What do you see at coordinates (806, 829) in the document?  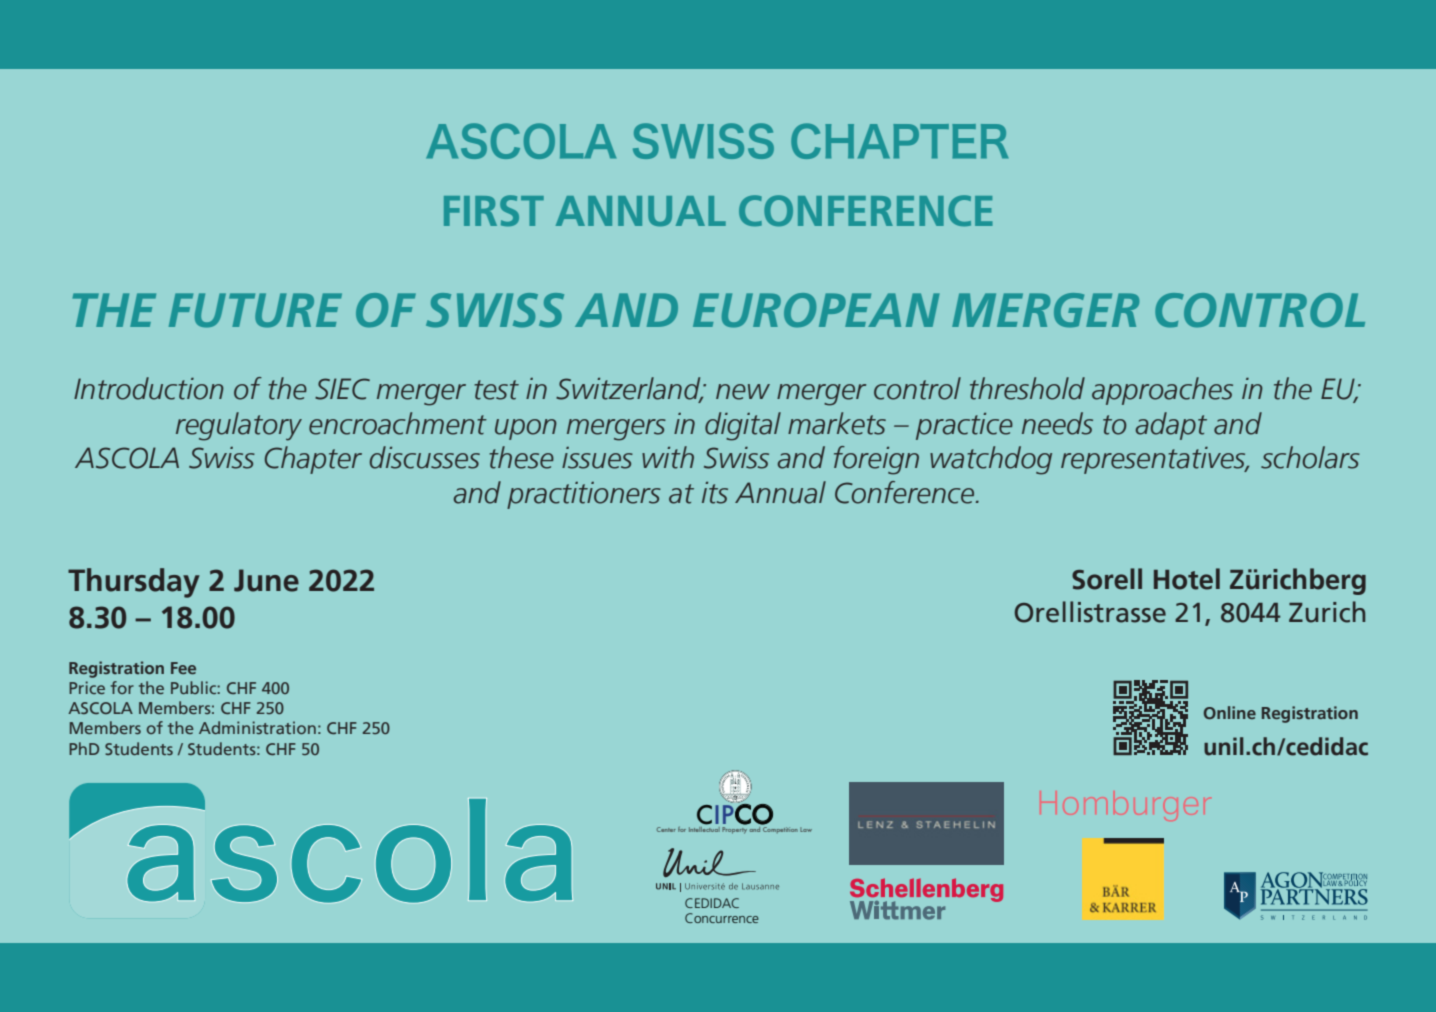 I see `Law` at bounding box center [806, 829].
